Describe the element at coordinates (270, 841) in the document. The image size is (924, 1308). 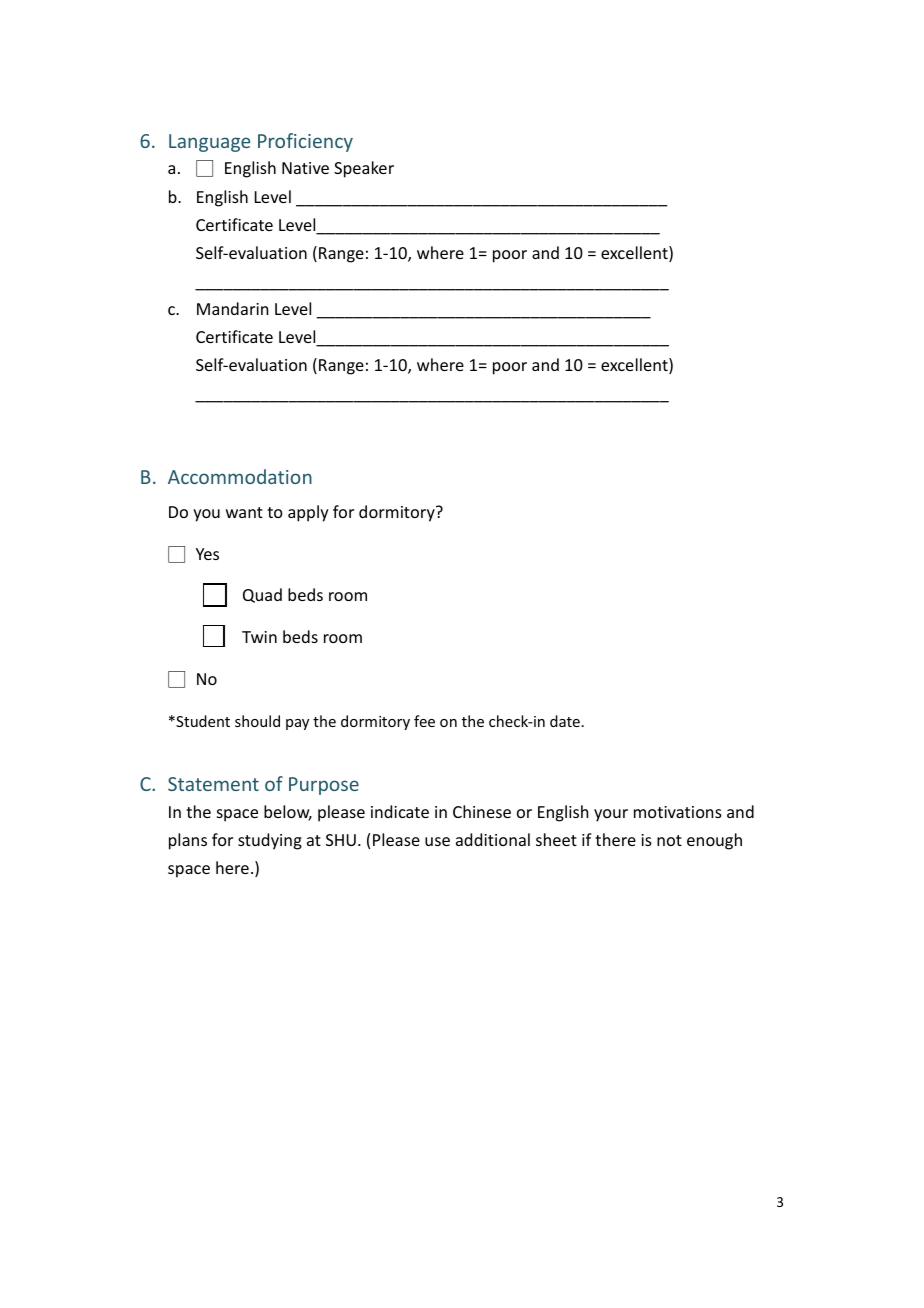
I see `studying` at that location.
